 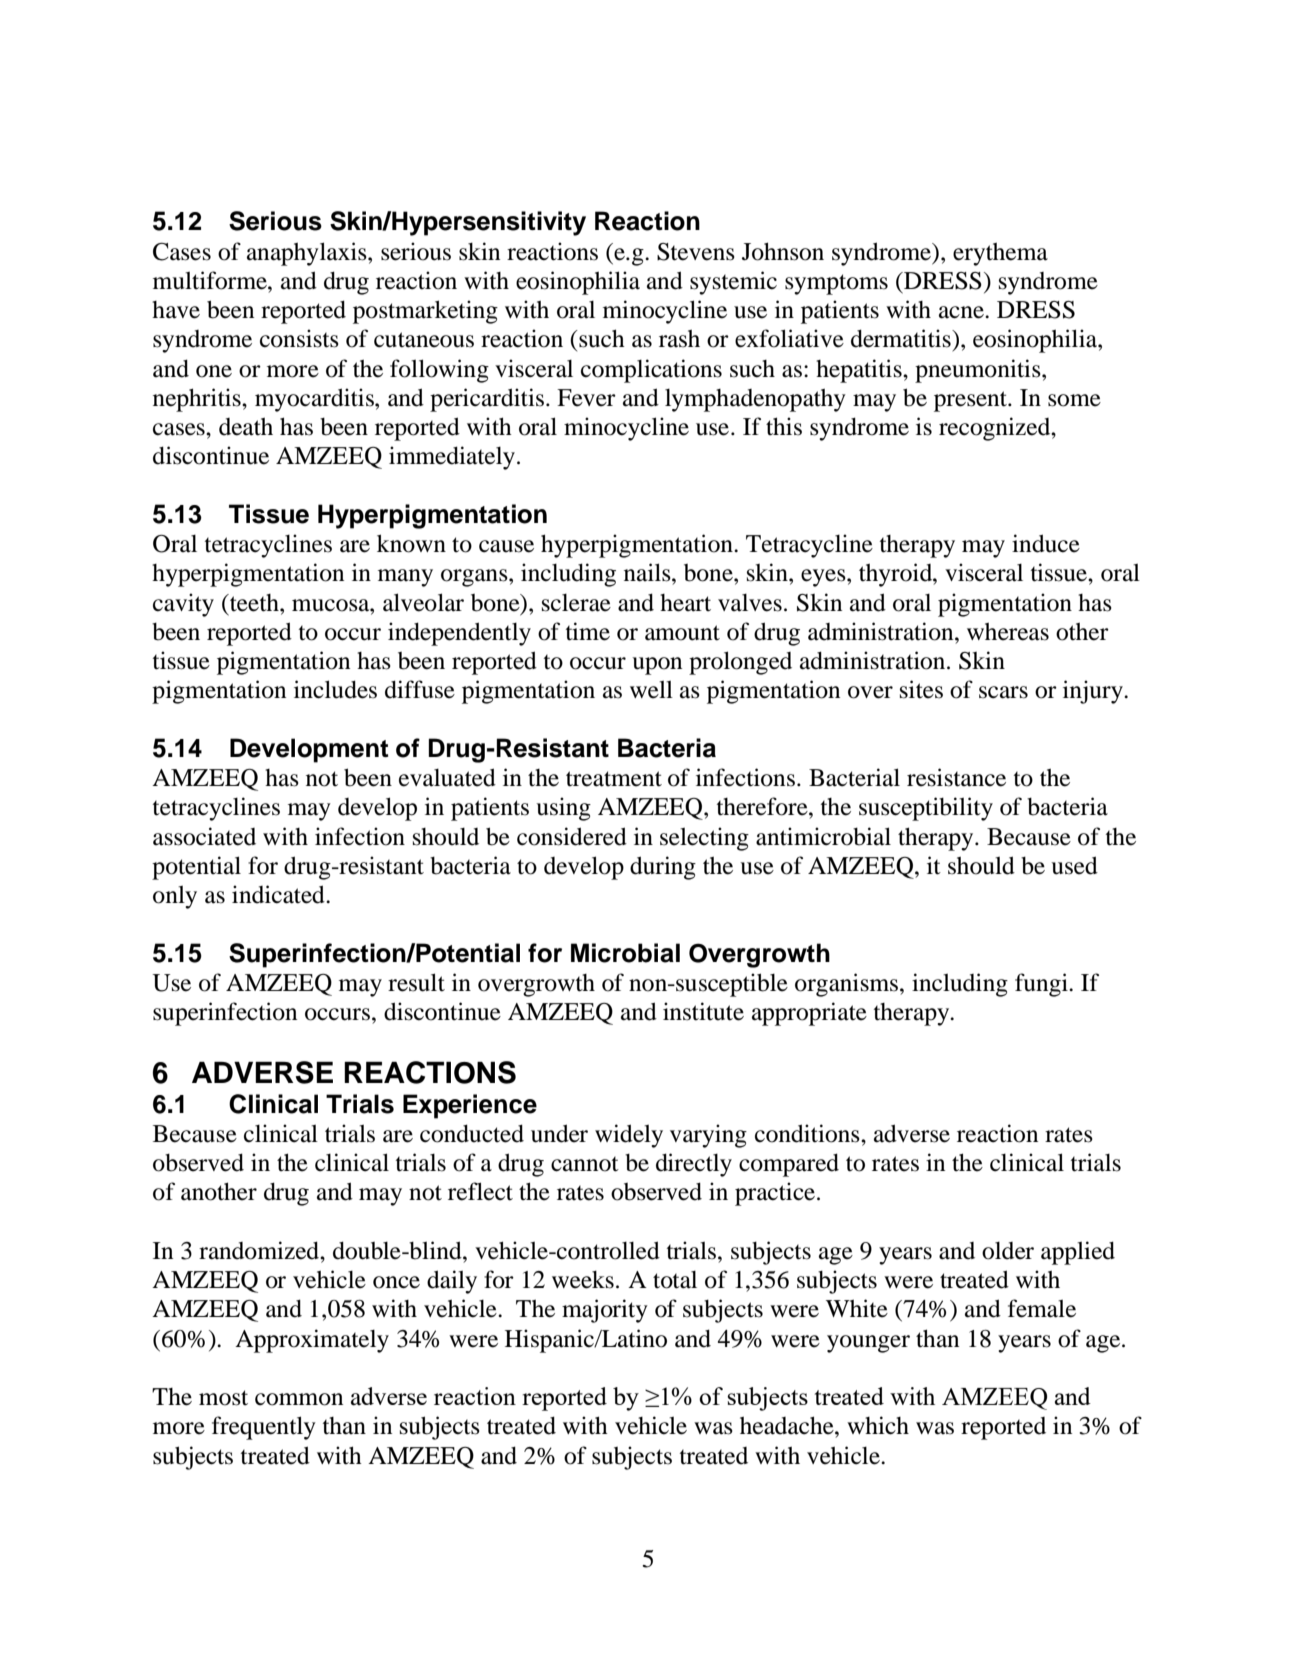 What do you see at coordinates (605, 1311) in the document?
I see `majority` at bounding box center [605, 1311].
